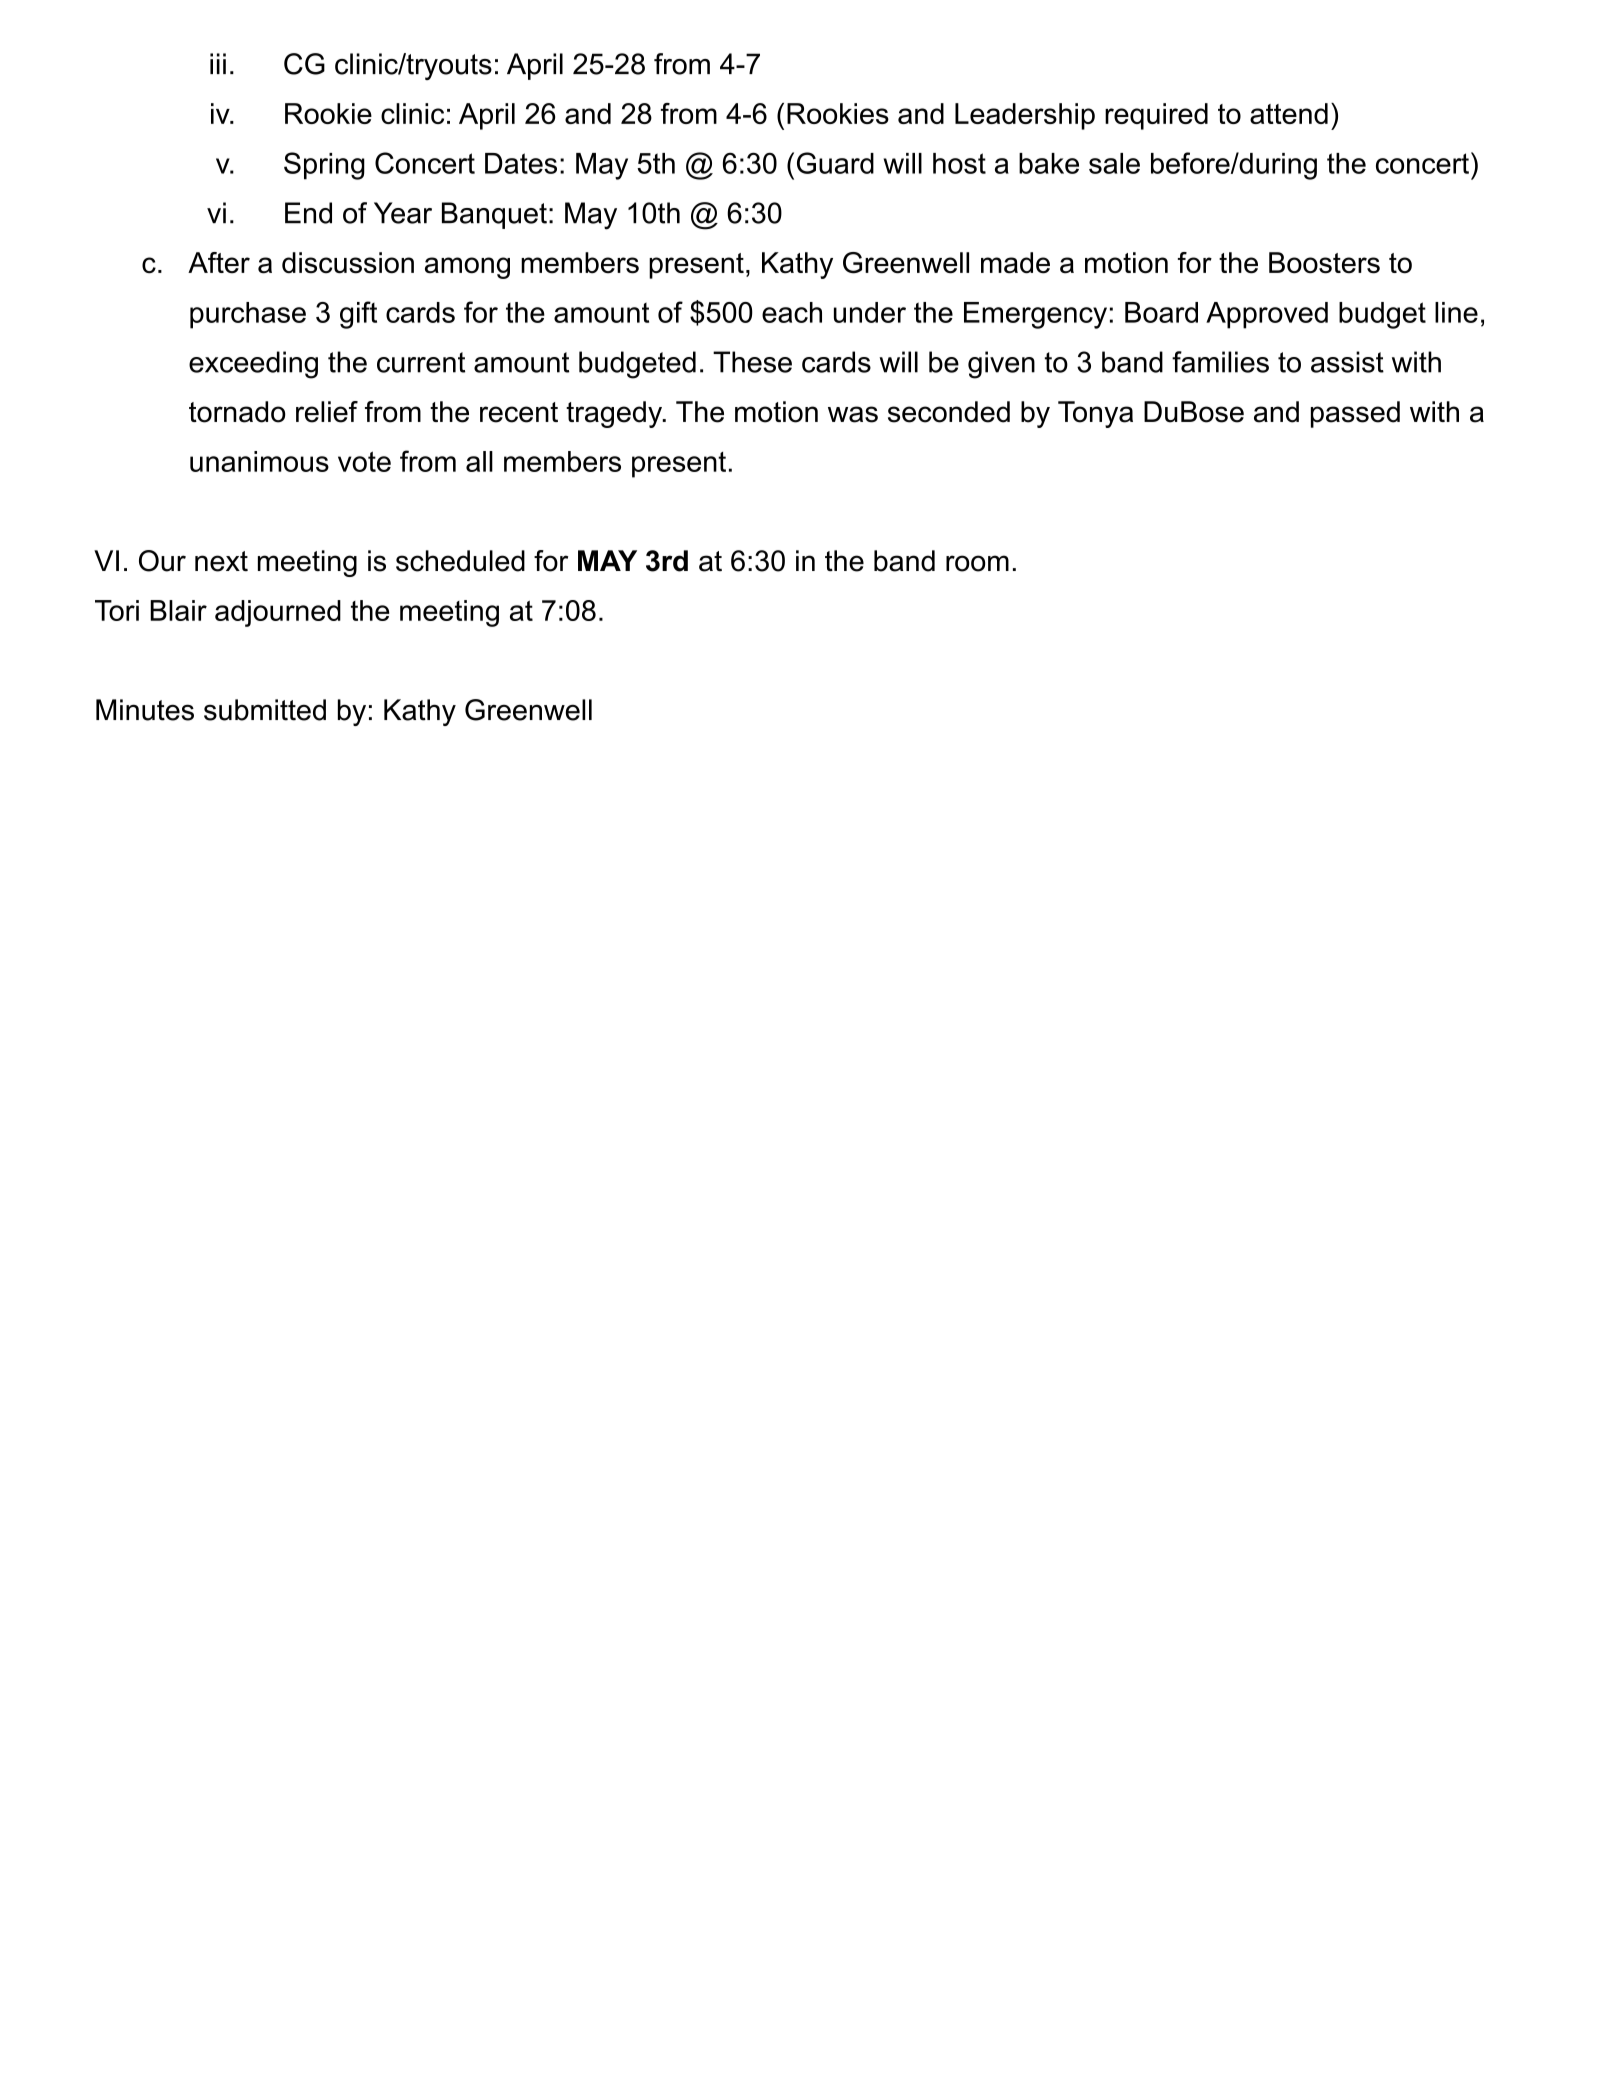  I want to click on was, so click(853, 414).
